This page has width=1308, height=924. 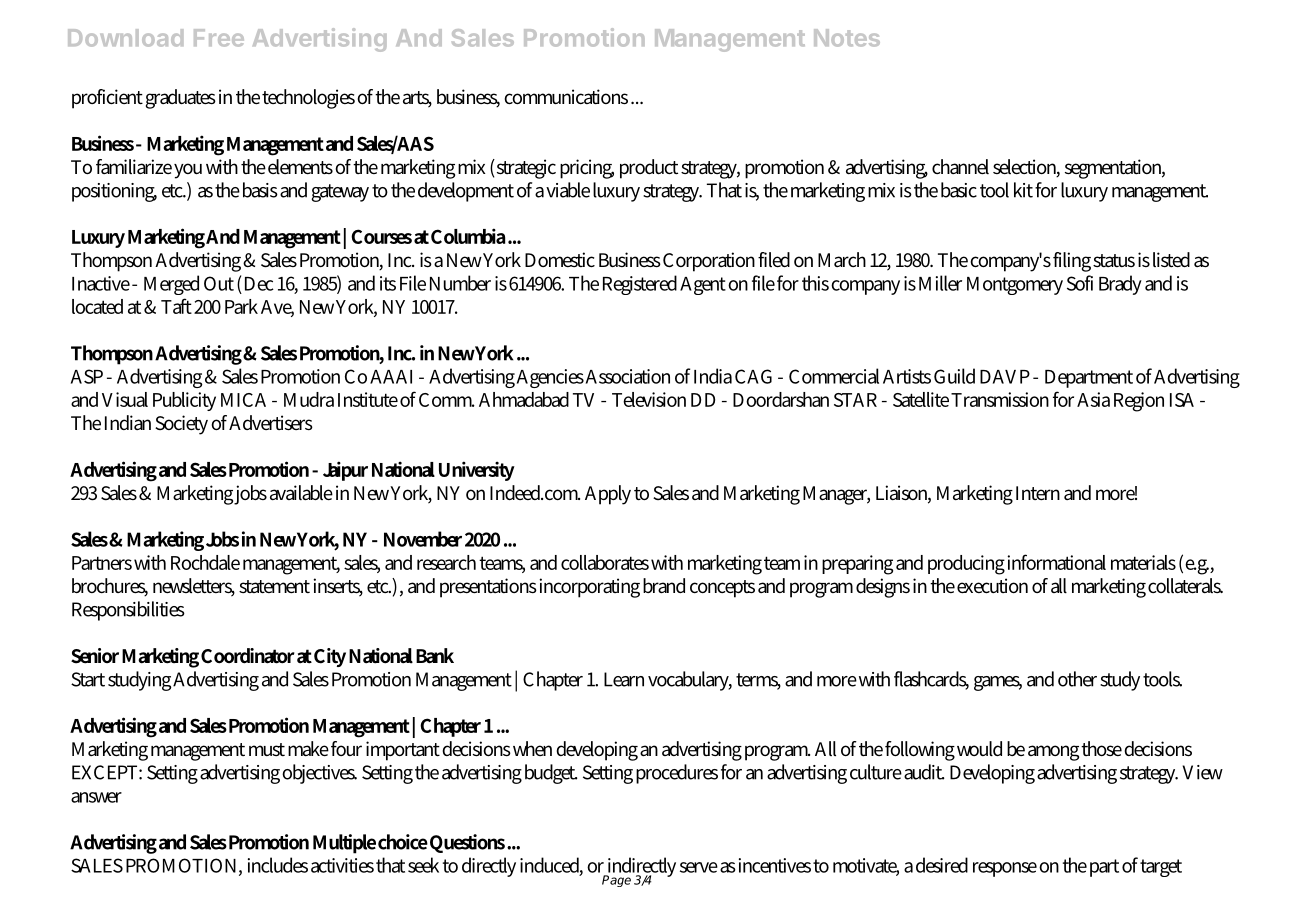 What do you see at coordinates (1038, 493) in the page?
I see `Intern` at bounding box center [1038, 493].
